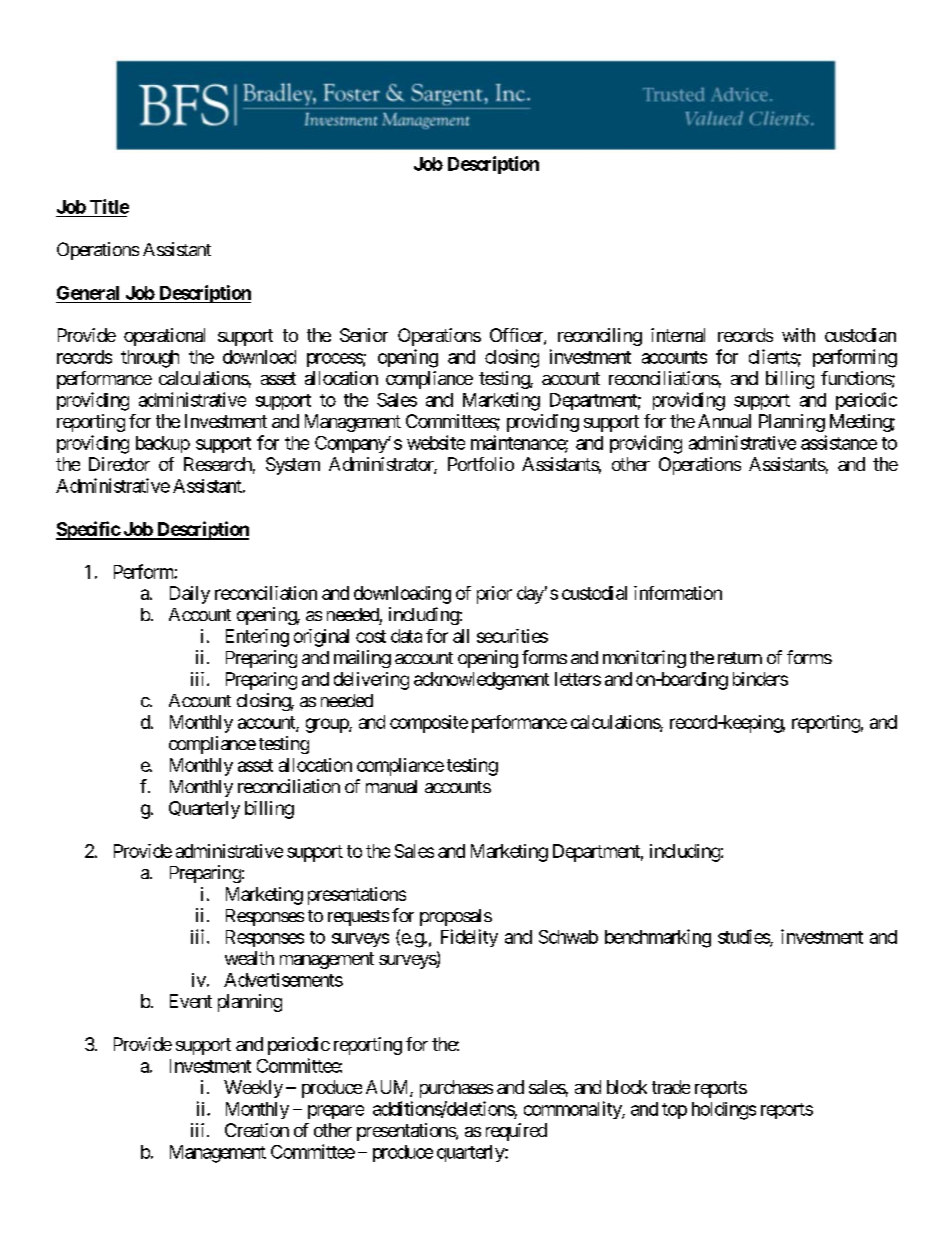 This screenshot has width=952, height=1233. What do you see at coordinates (328, 725) in the screenshot?
I see `group` at bounding box center [328, 725].
